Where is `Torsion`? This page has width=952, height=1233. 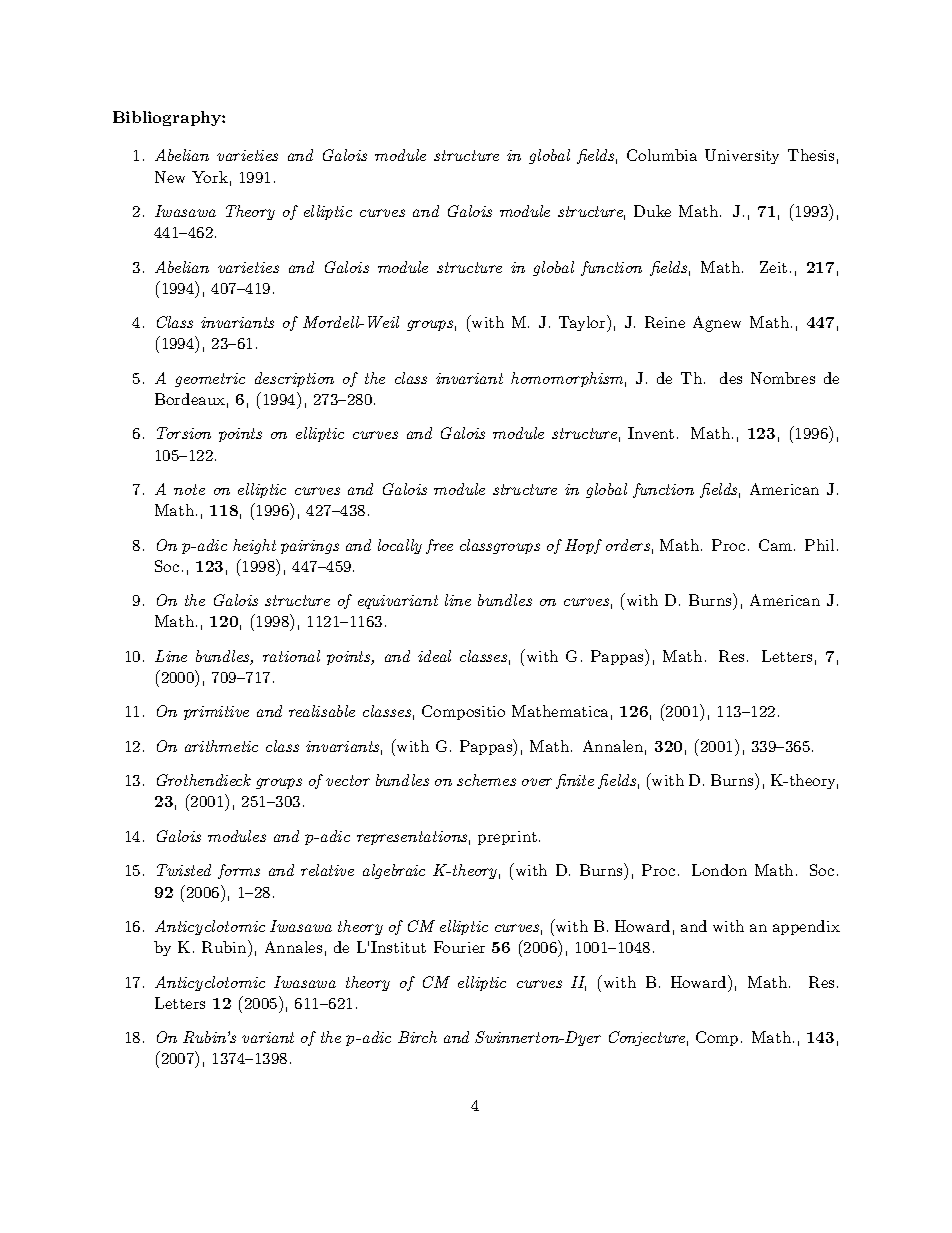
Torsion is located at coordinates (184, 433).
